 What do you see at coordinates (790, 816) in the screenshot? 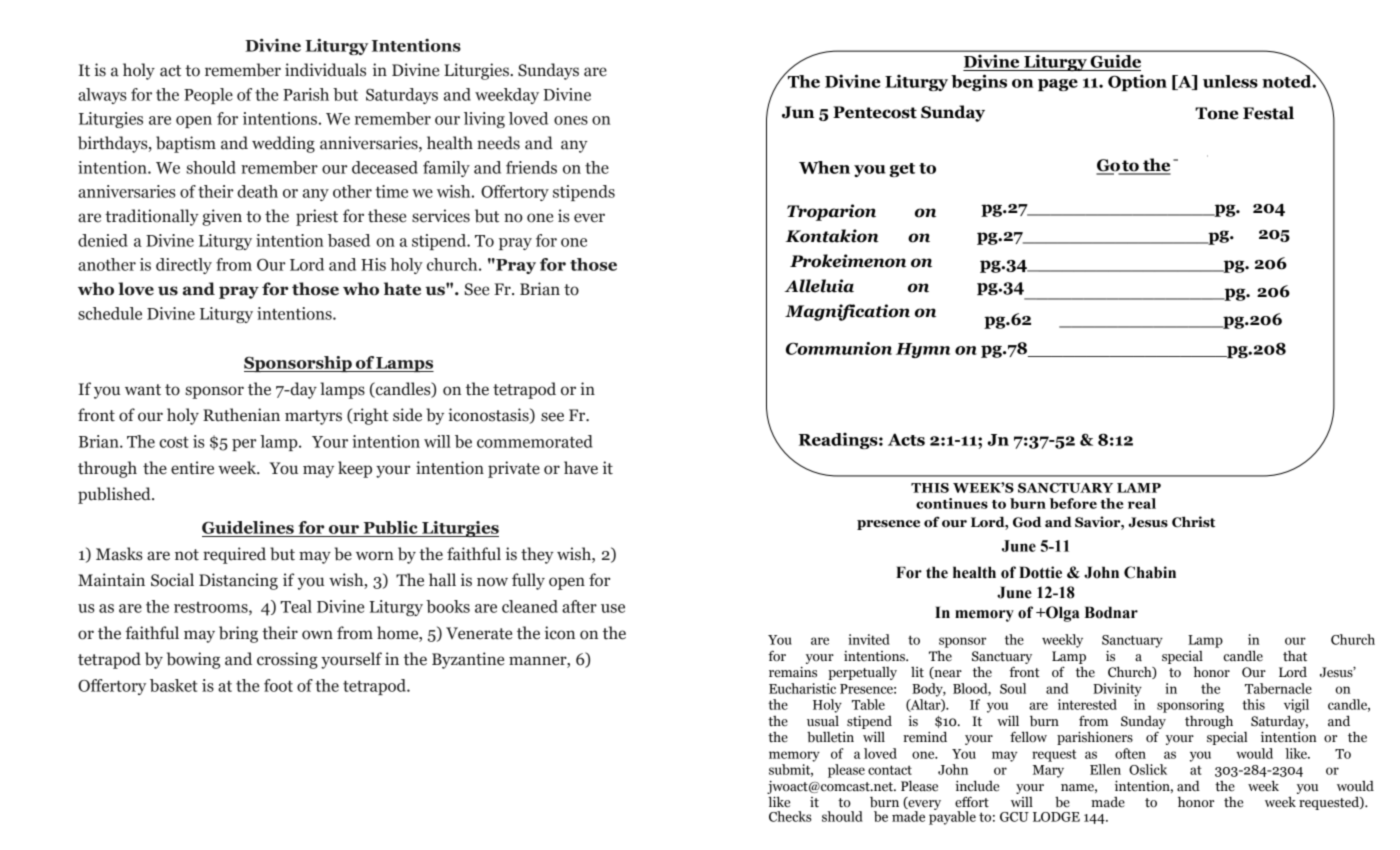
I see `Checks` at bounding box center [790, 816].
